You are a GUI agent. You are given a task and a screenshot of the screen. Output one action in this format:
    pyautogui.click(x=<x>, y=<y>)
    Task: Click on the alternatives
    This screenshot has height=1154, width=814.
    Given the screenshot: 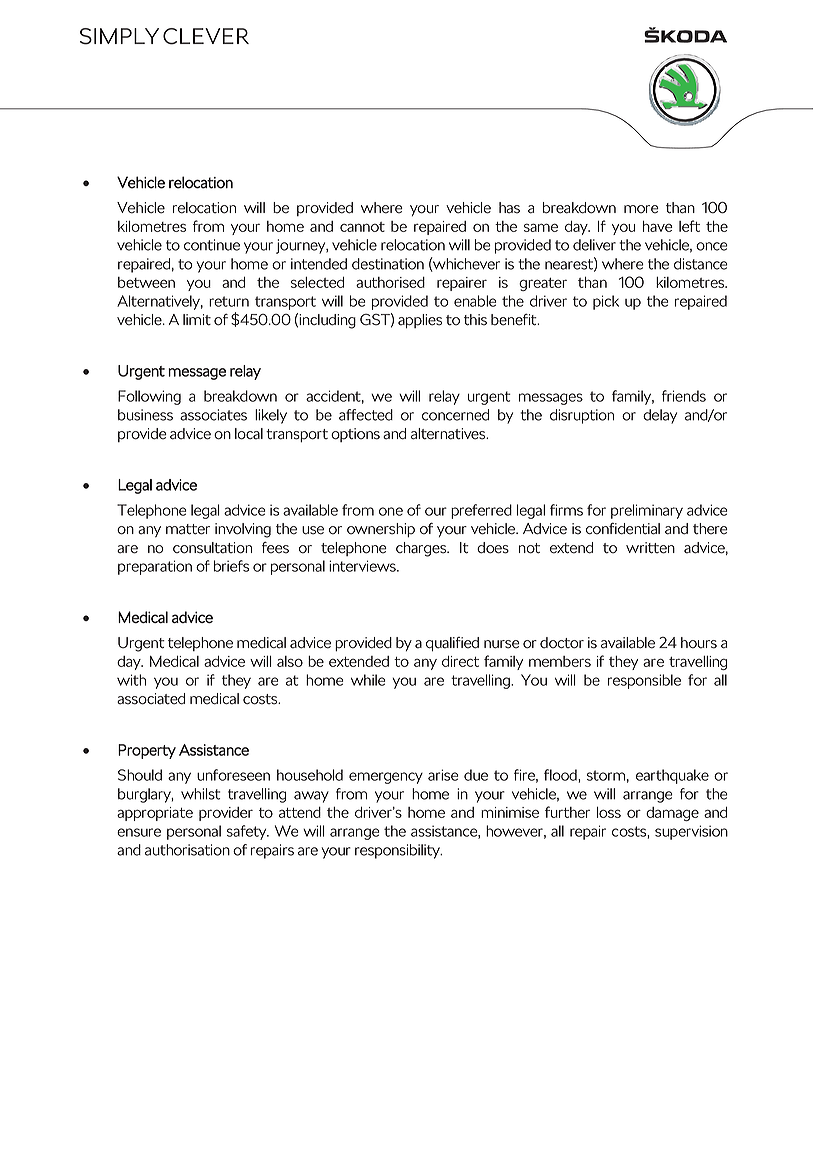 What is the action you would take?
    pyautogui.click(x=449, y=434)
